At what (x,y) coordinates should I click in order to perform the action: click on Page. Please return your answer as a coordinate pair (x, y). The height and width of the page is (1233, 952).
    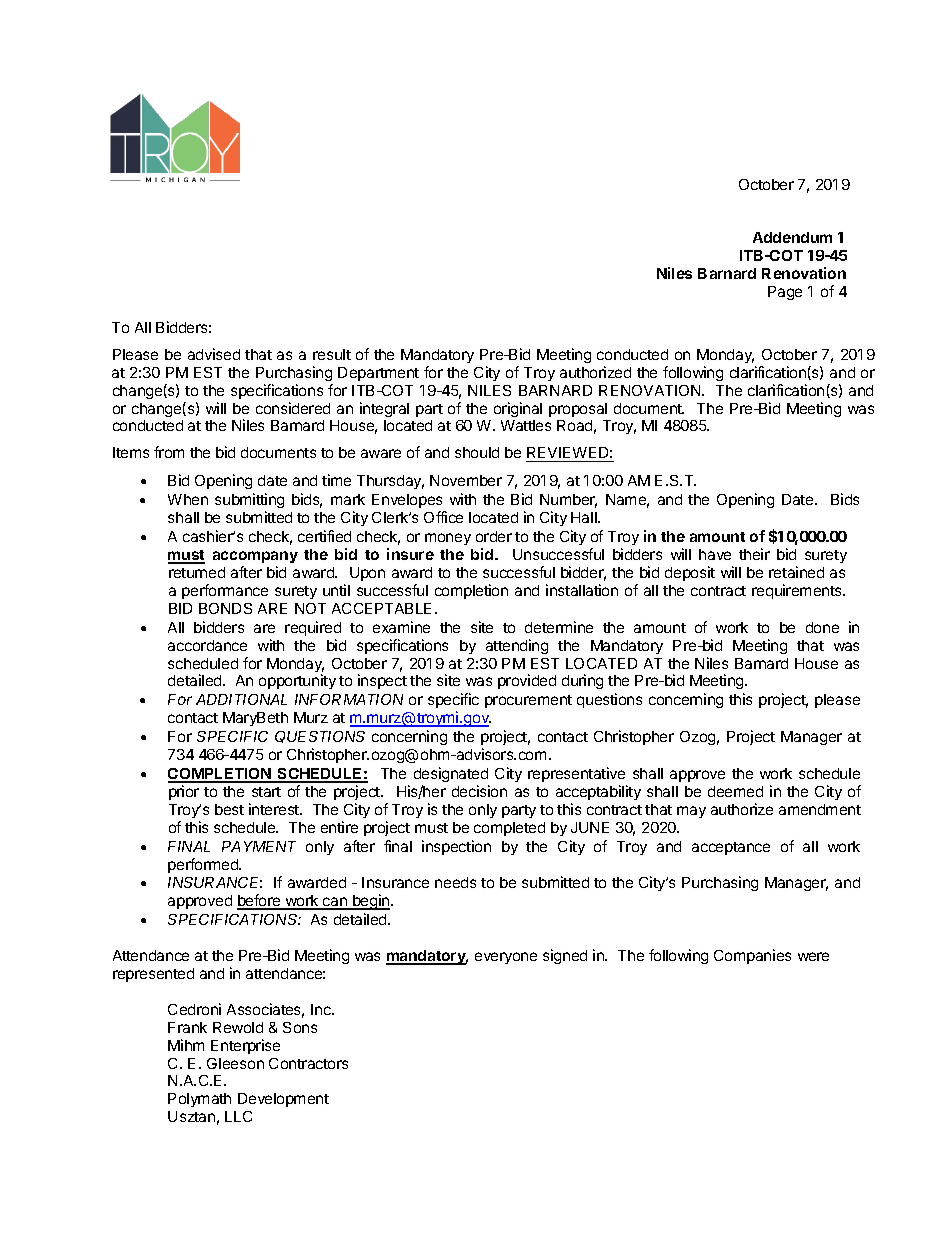
    Looking at the image, I should click on (785, 293).
